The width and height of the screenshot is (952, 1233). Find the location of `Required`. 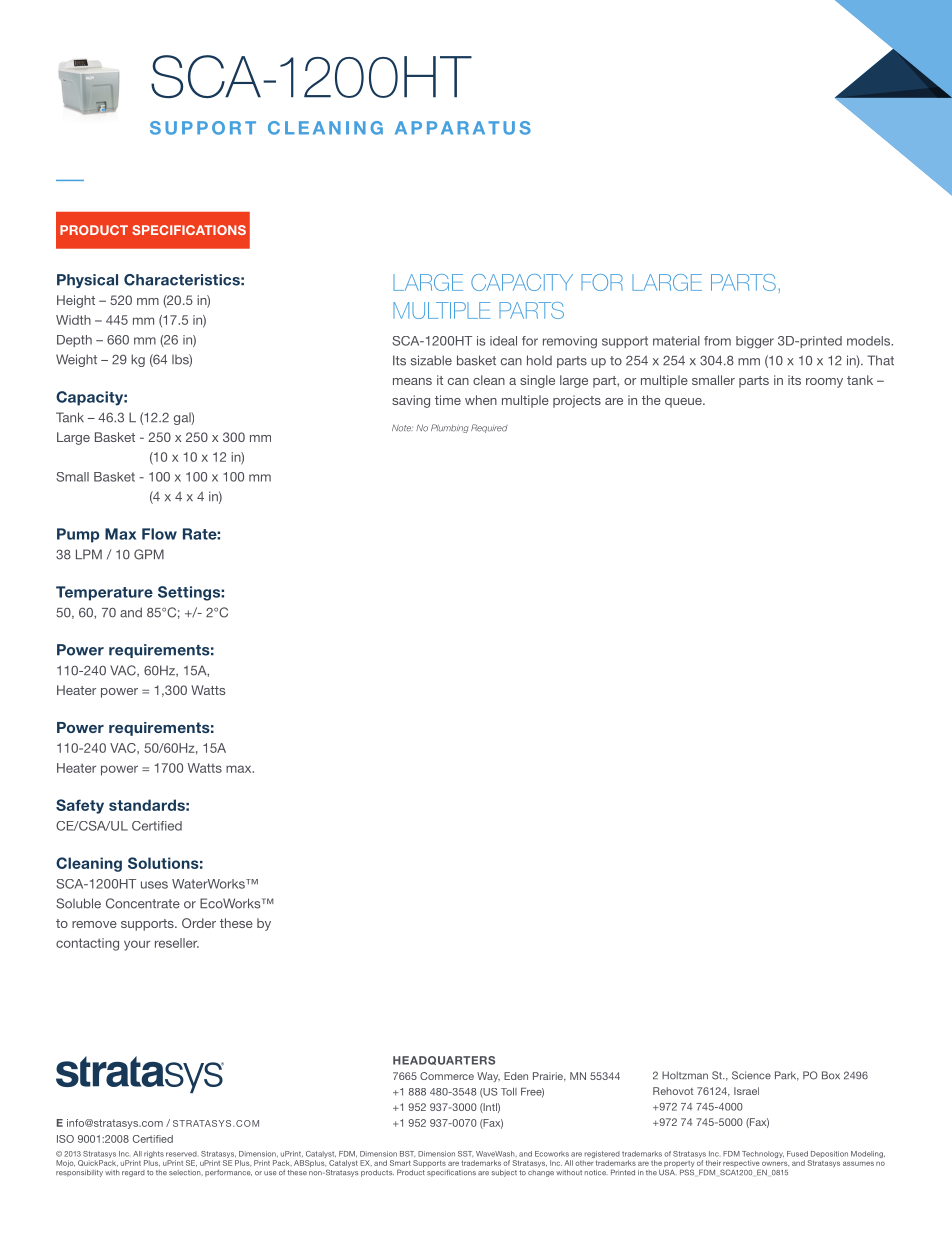

Required is located at coordinates (489, 428).
